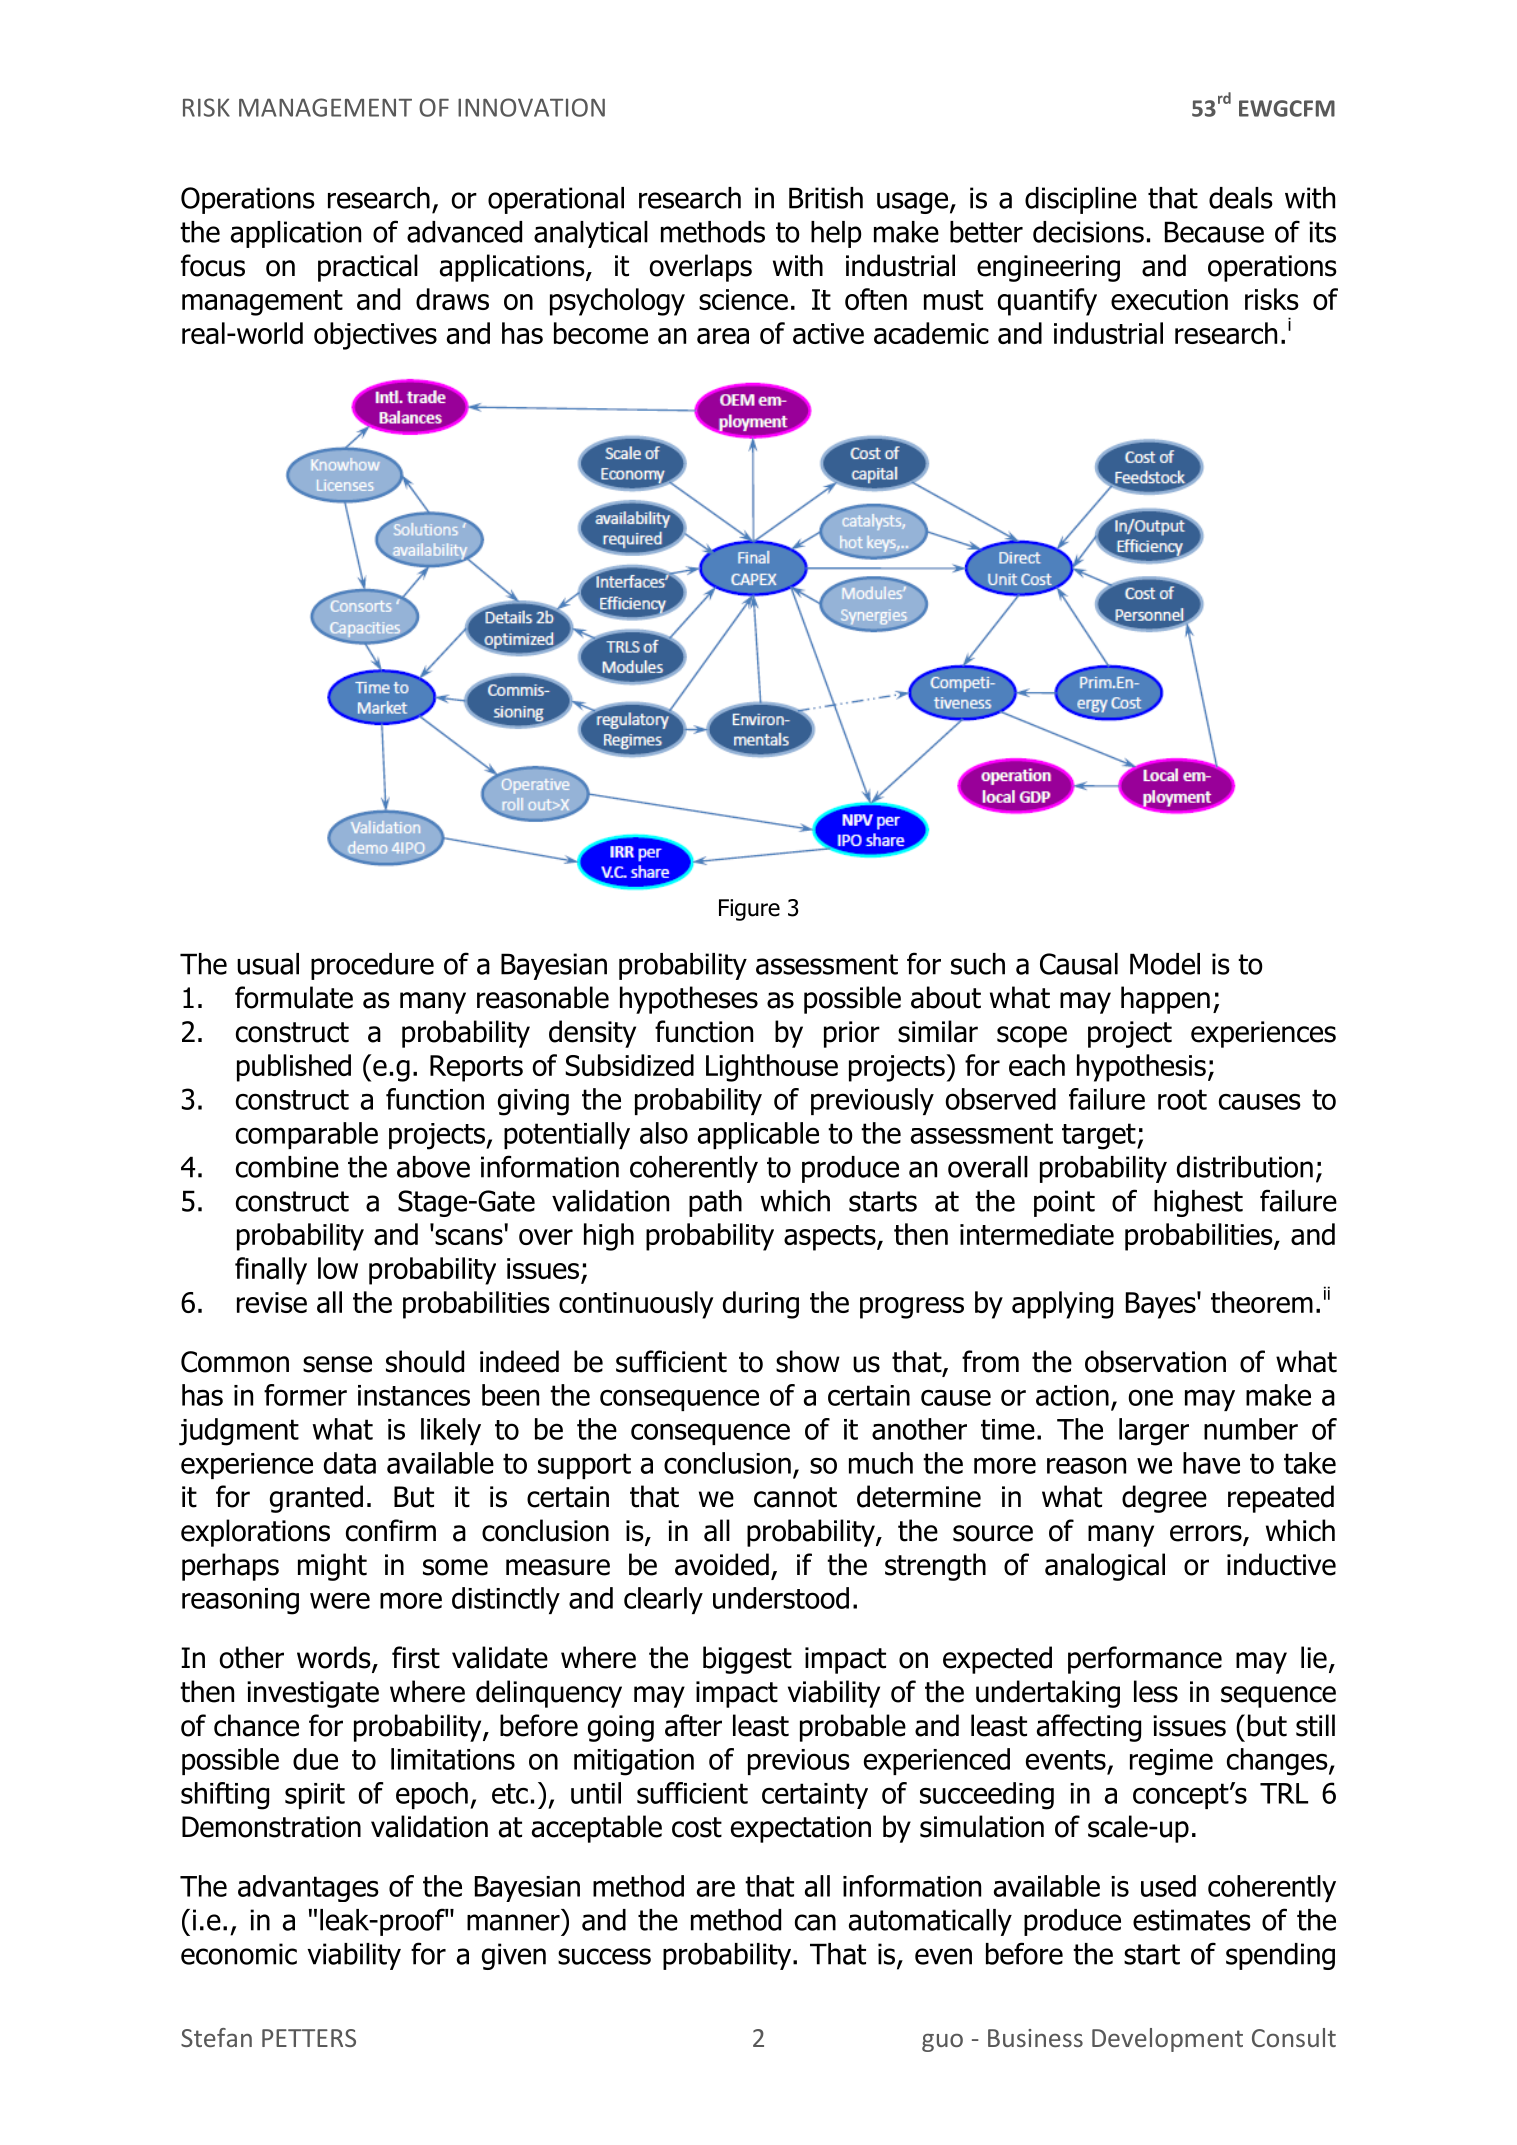  Describe the element at coordinates (337, 1364) in the screenshot. I see `sense` at that location.
